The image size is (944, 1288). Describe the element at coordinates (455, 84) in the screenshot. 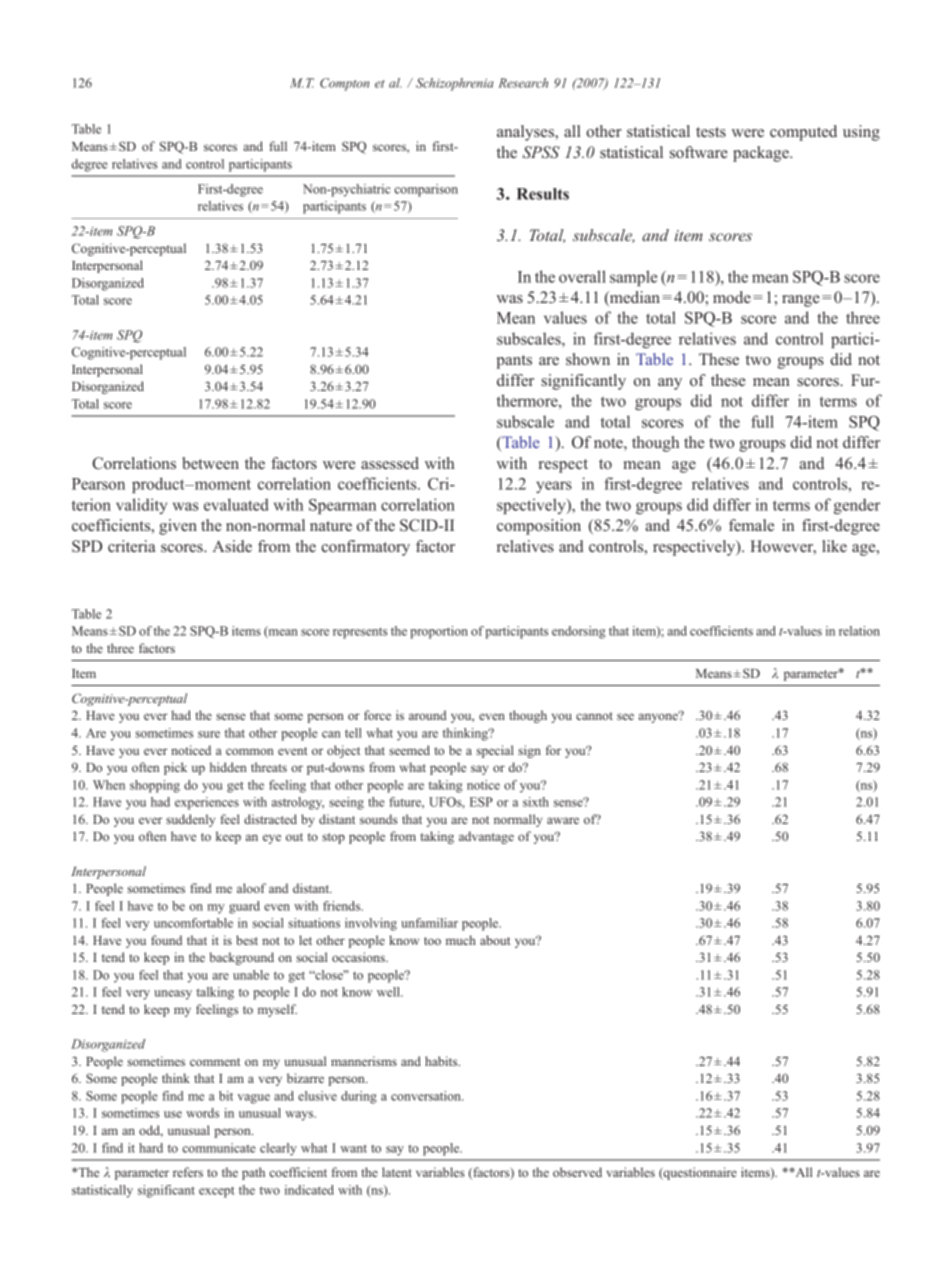

I see `Schizophrenia` at that location.
